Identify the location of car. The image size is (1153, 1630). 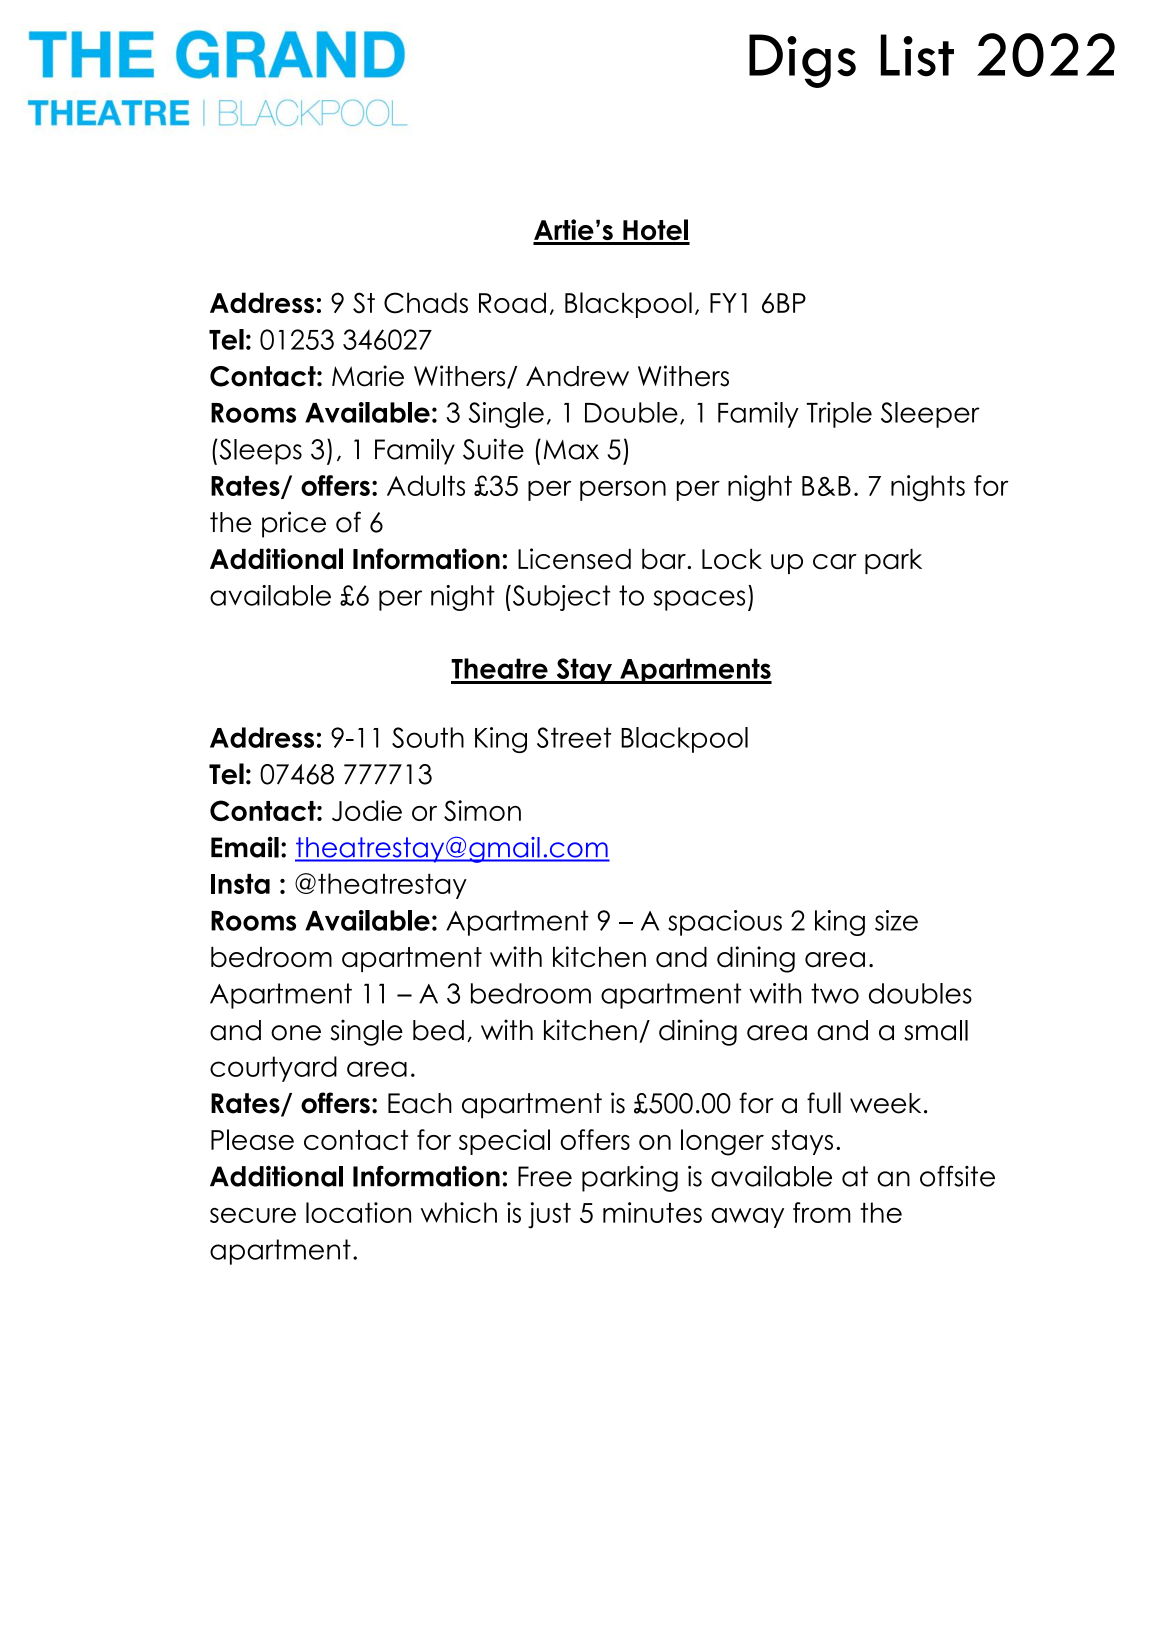
(835, 561).
